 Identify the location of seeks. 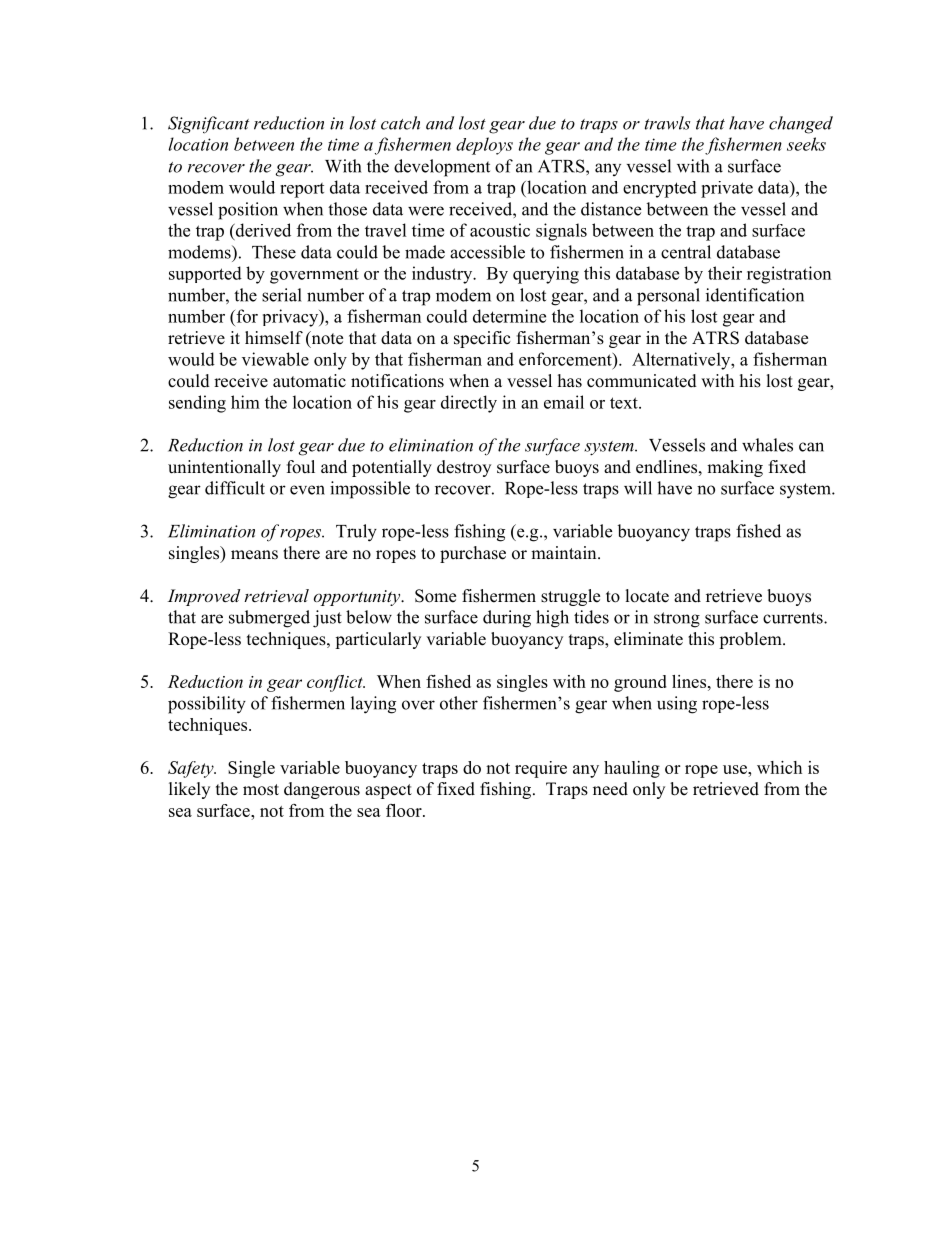
(806, 144).
